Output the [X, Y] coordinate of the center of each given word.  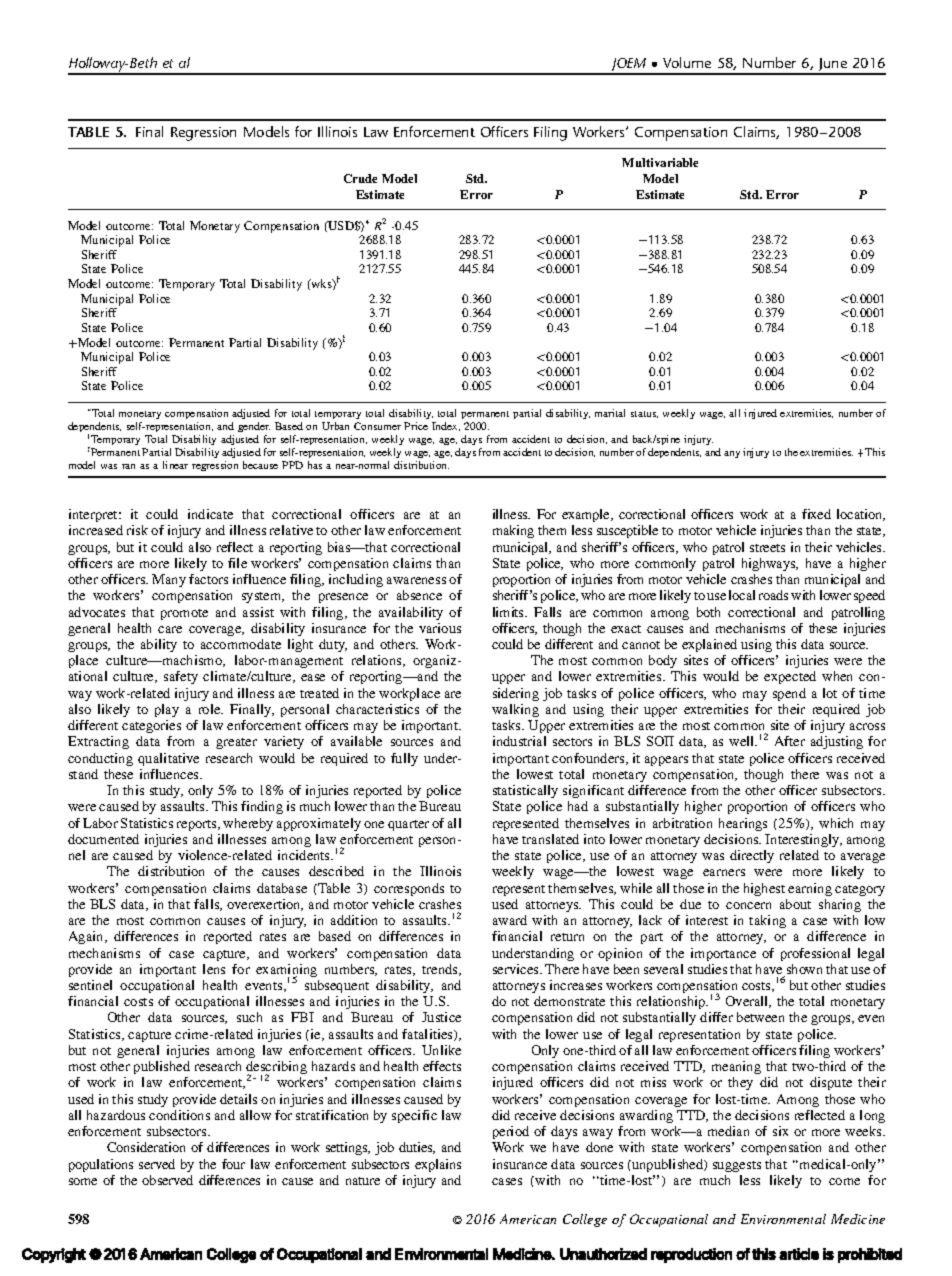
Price [416, 426]
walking [515, 710]
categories [151, 726]
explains [438, 1165]
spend [789, 694]
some [83, 1181]
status [644, 414]
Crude [360, 178]
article [799, 1254]
